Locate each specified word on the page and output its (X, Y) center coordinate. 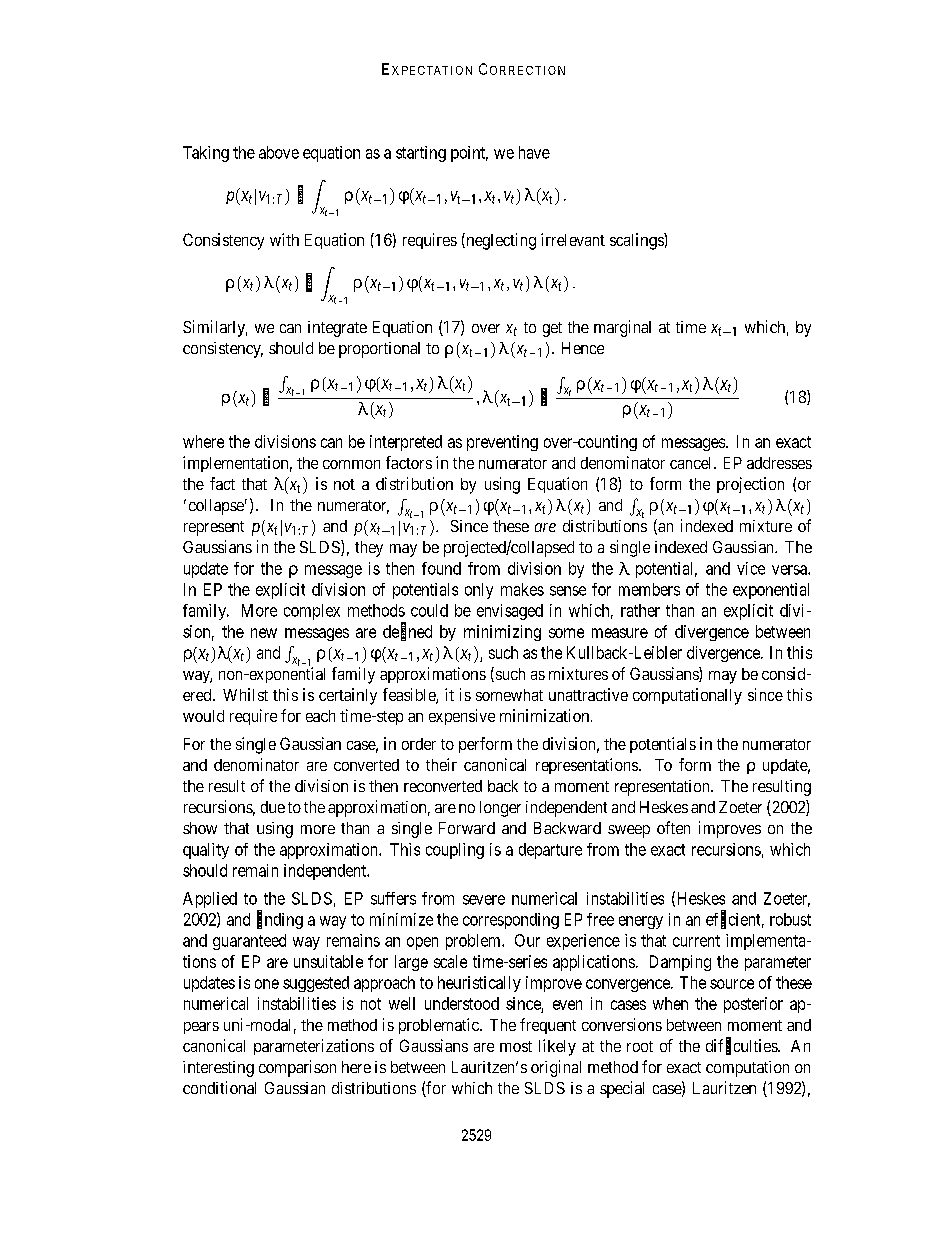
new (264, 633)
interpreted (406, 443)
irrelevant (573, 239)
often (673, 827)
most (516, 1046)
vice (751, 568)
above (279, 152)
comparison (297, 1068)
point (469, 154)
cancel (692, 463)
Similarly (215, 328)
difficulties (742, 1046)
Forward (467, 828)
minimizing (502, 633)
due (273, 807)
